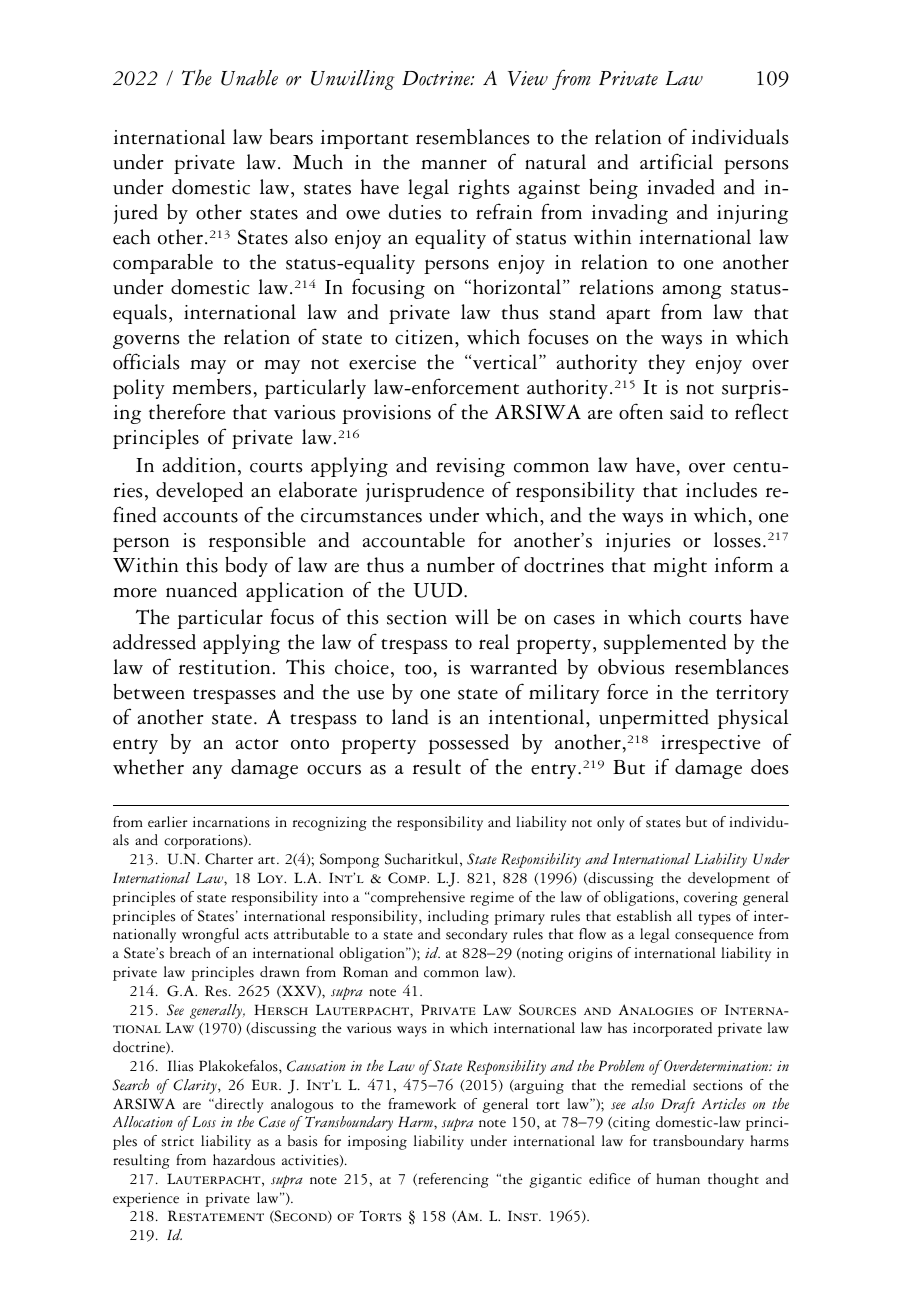 The image size is (902, 1316). Describe the element at coordinates (229, 859) in the image. I see `Charter` at that location.
